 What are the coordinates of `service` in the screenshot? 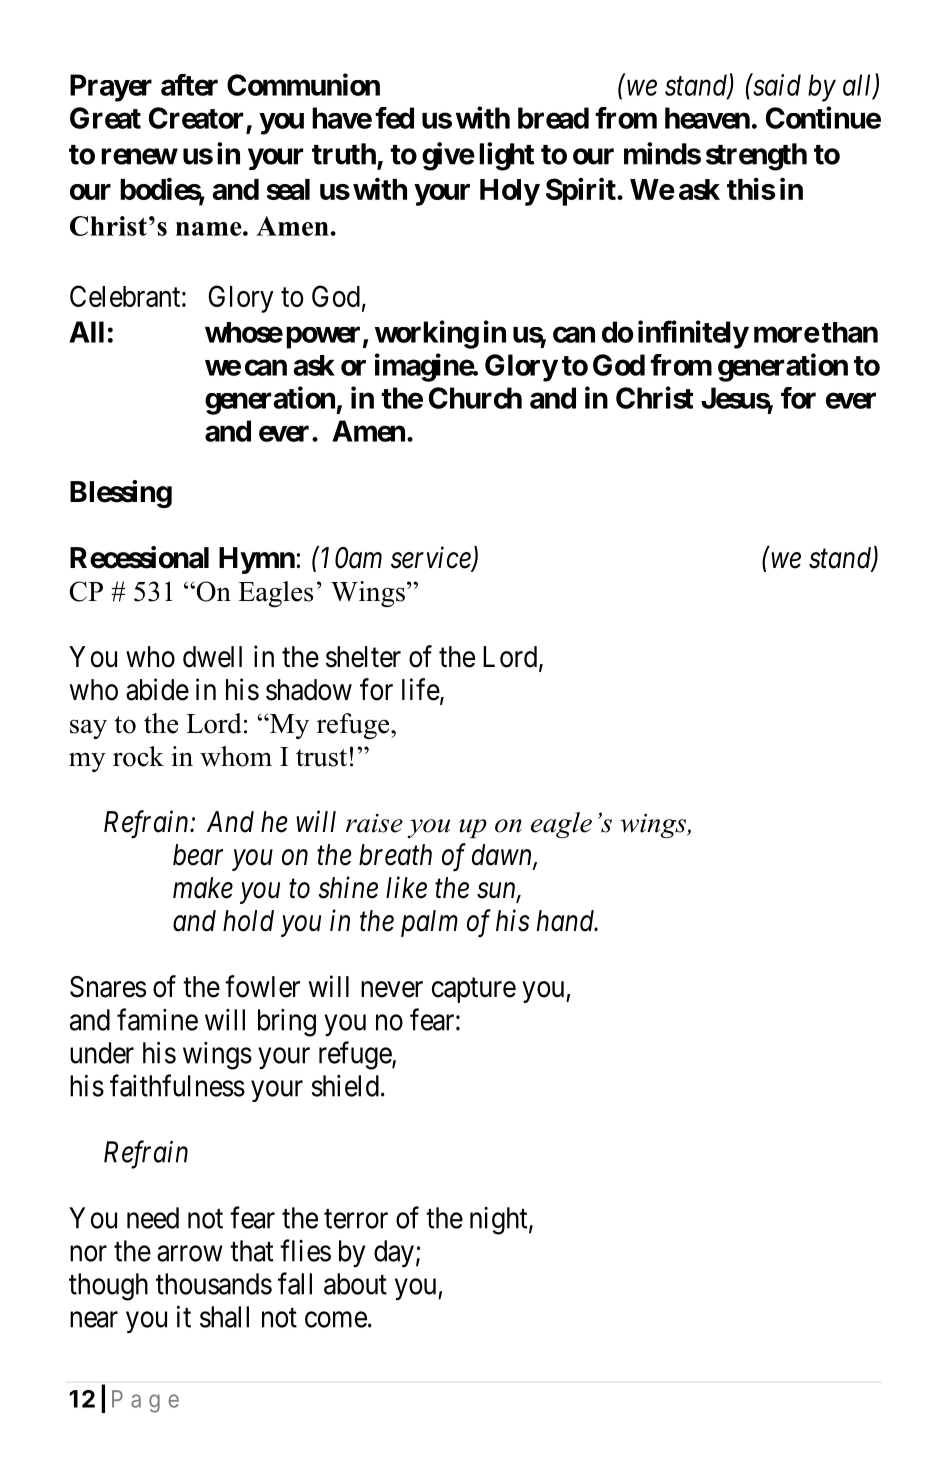 It's located at (432, 559).
